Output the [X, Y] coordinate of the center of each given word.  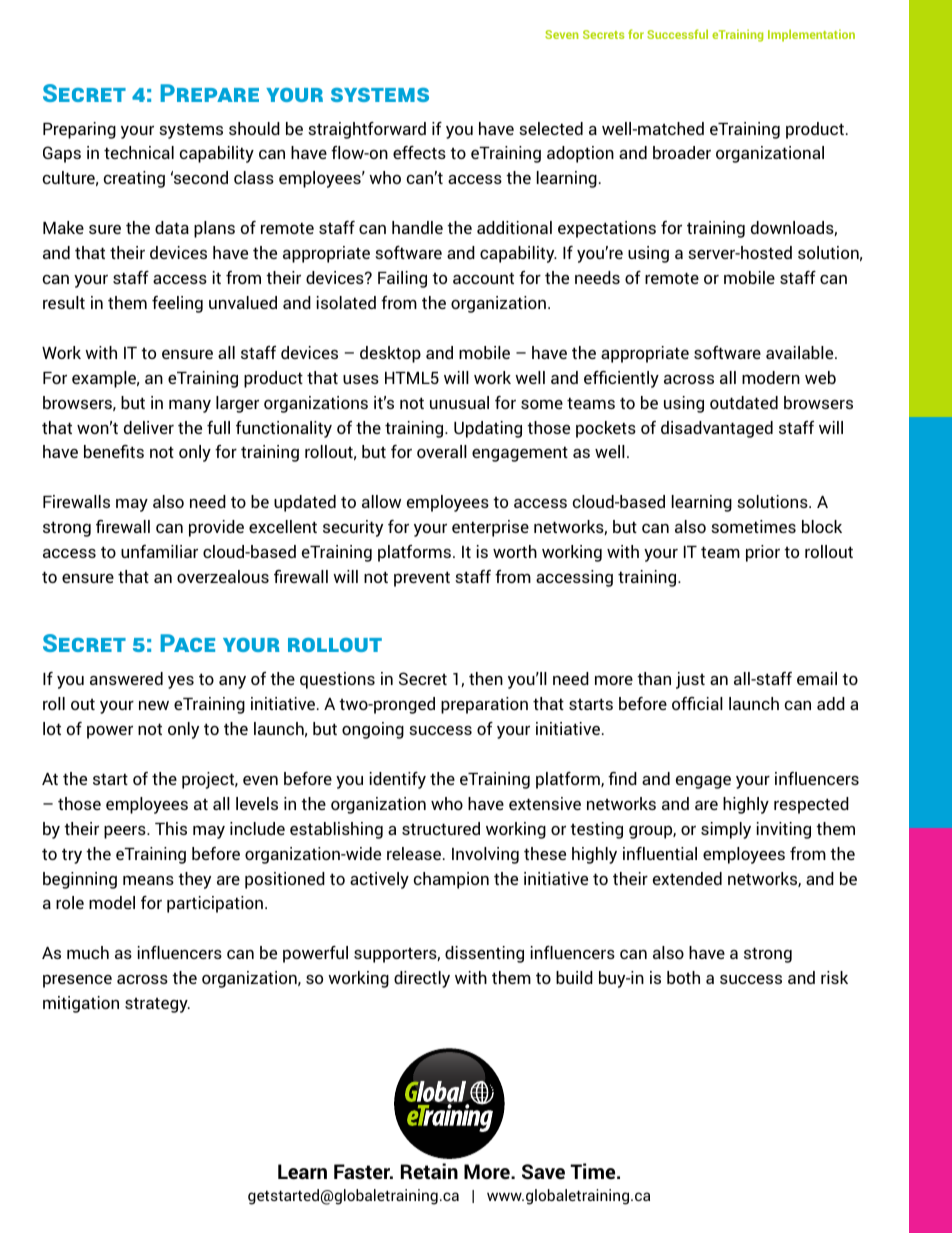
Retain [429, 1171]
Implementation [811, 35]
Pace [188, 643]
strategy [157, 1005]
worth [515, 551]
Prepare [210, 93]
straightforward [367, 130]
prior [763, 553]
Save [543, 1171]
